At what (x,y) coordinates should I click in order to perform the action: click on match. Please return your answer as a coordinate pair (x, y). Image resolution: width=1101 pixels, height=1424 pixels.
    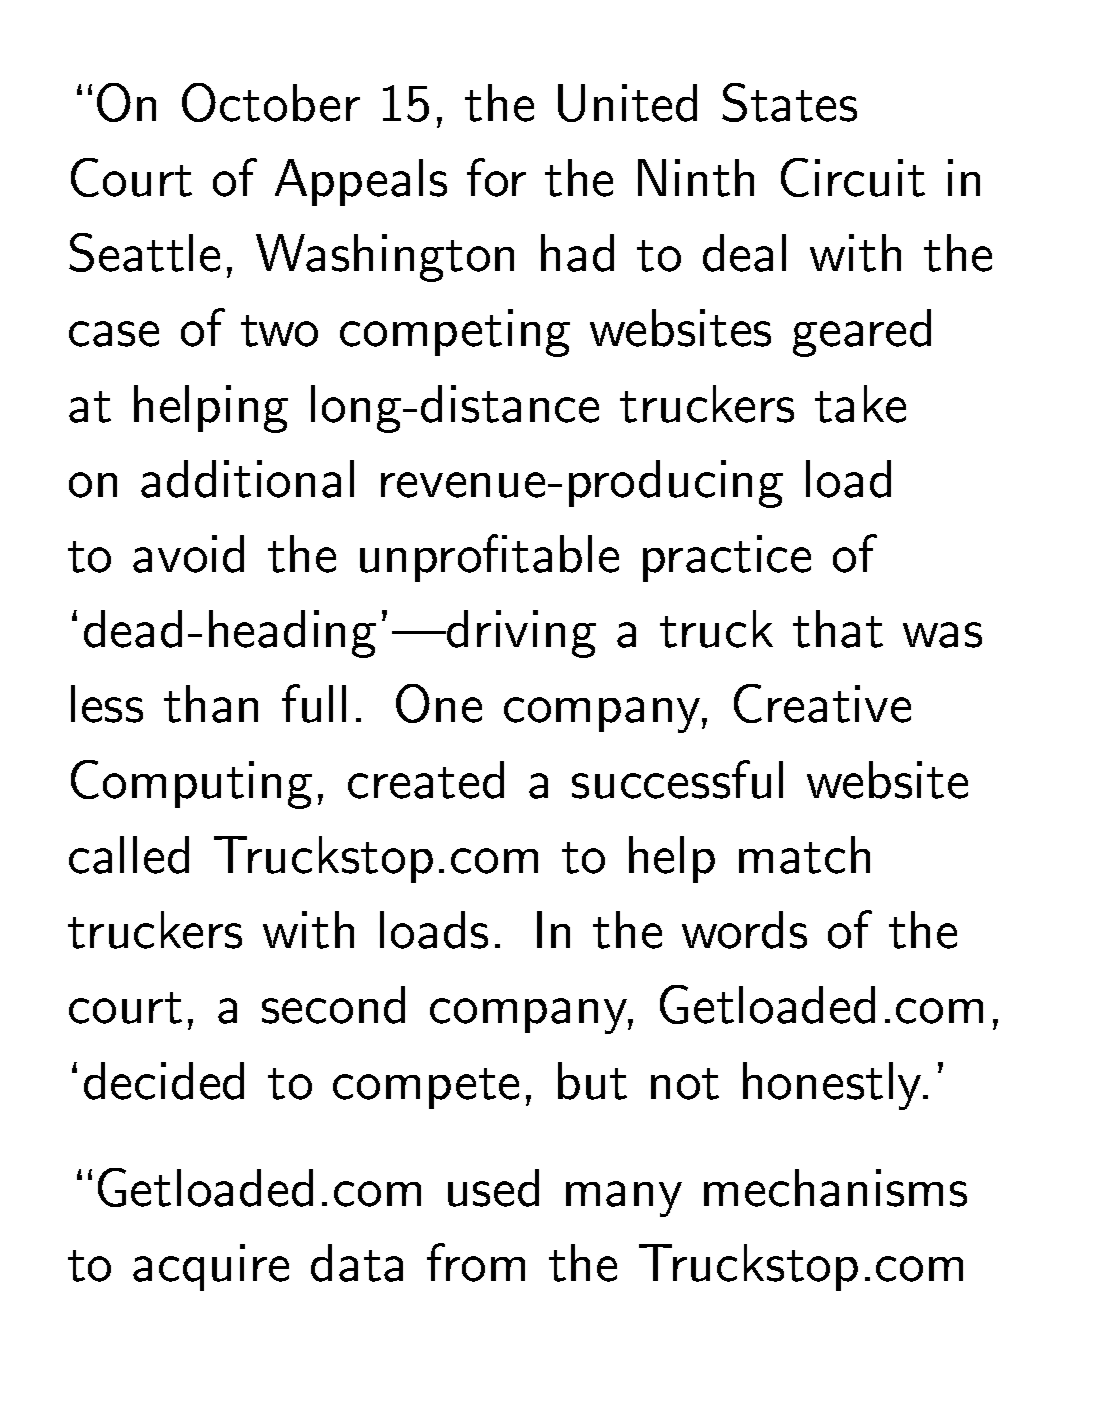
    Looking at the image, I should click on (804, 855).
